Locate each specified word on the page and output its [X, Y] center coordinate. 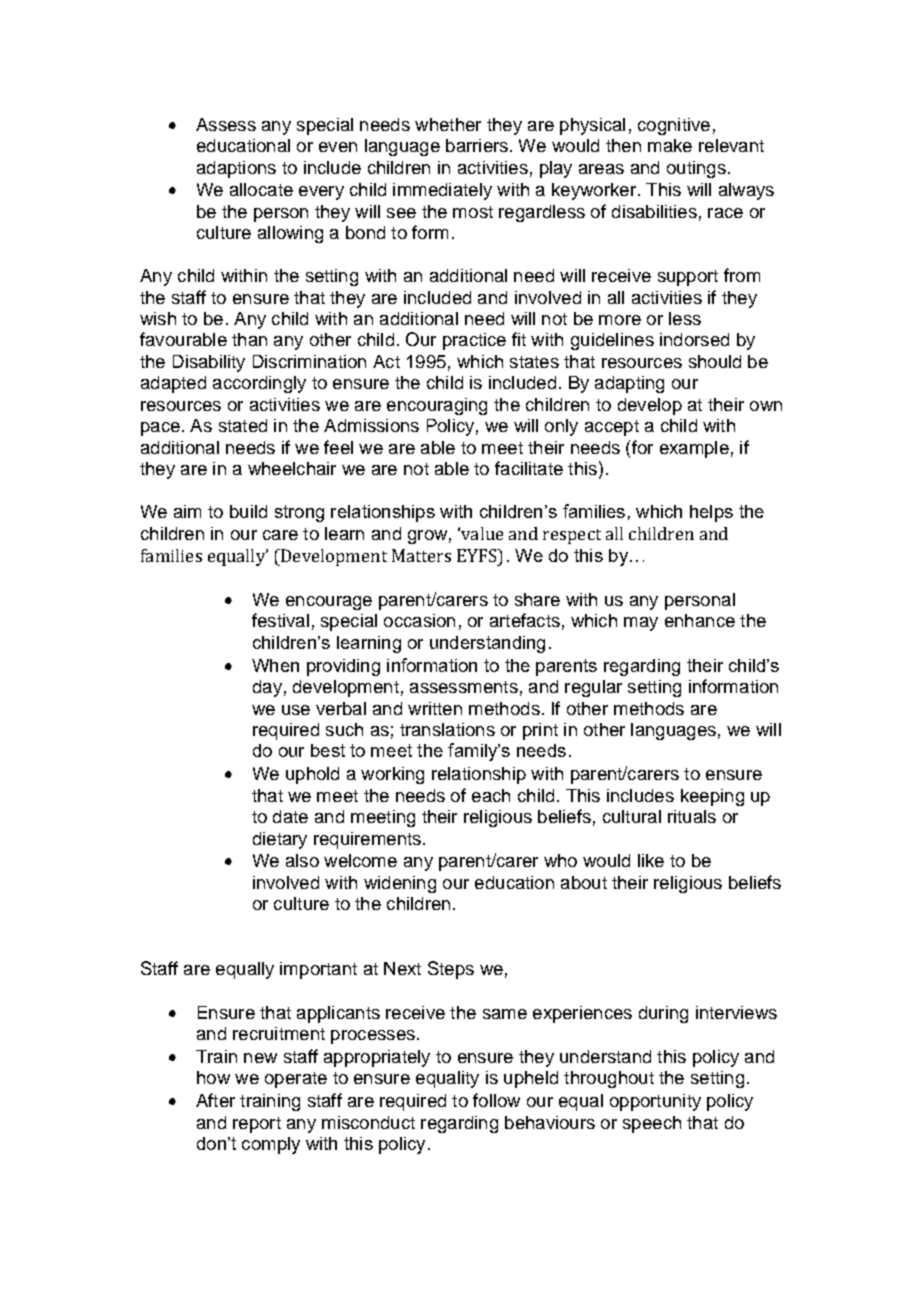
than [249, 339]
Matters [421, 555]
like [651, 860]
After [215, 1100]
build [248, 511]
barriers [477, 145]
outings [696, 169]
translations [447, 729]
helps [711, 513]
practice [474, 341]
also [302, 860]
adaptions [236, 169]
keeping [712, 797]
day [267, 688]
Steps [451, 970]
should [715, 361]
